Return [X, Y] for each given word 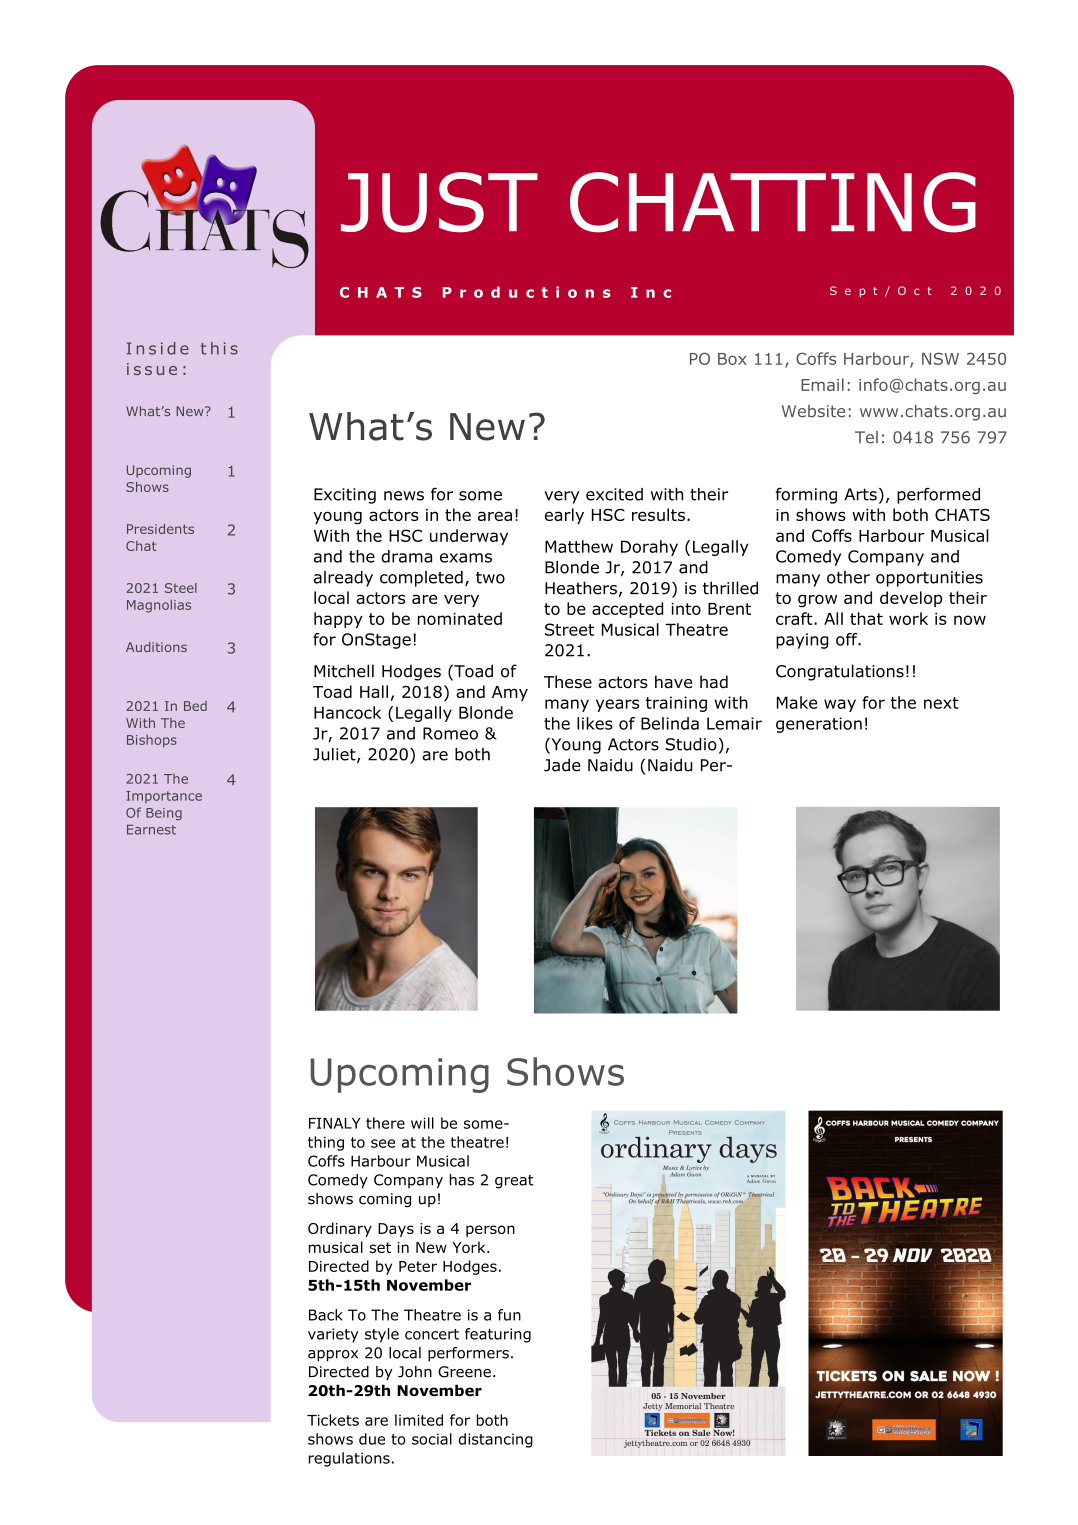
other [848, 577]
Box [732, 359]
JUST [439, 202]
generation [819, 725]
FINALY [335, 1123]
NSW [940, 358]
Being [164, 814]
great [514, 1182]
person [490, 1231]
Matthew [579, 546]
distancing [495, 1440]
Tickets [333, 1420]
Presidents [160, 529]
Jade [562, 765]
